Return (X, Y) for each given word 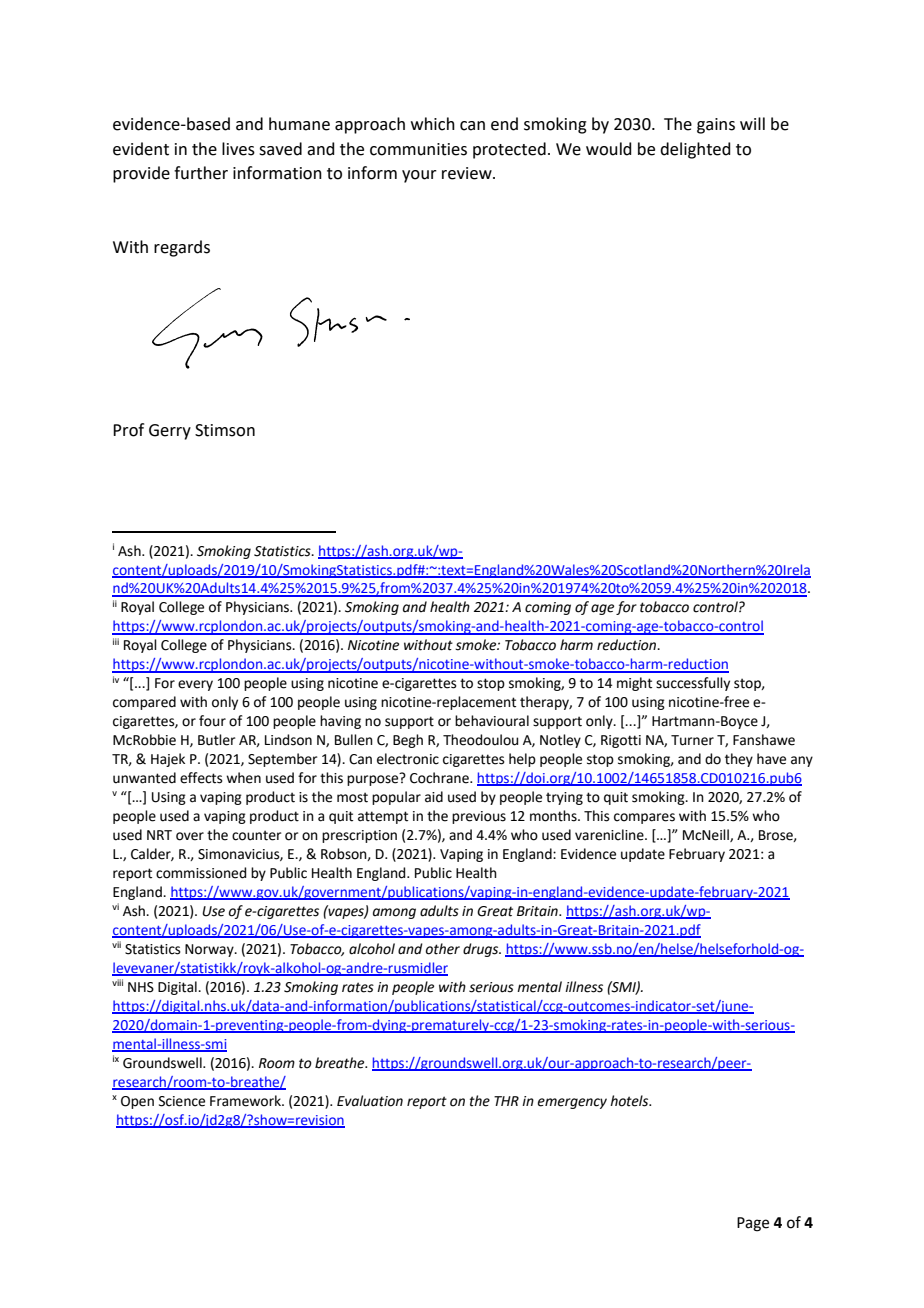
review (468, 173)
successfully (693, 684)
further (201, 173)
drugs (482, 950)
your (419, 176)
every (195, 685)
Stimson (225, 430)
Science (182, 1101)
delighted (695, 150)
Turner (692, 740)
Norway (210, 950)
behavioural (492, 721)
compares (644, 818)
